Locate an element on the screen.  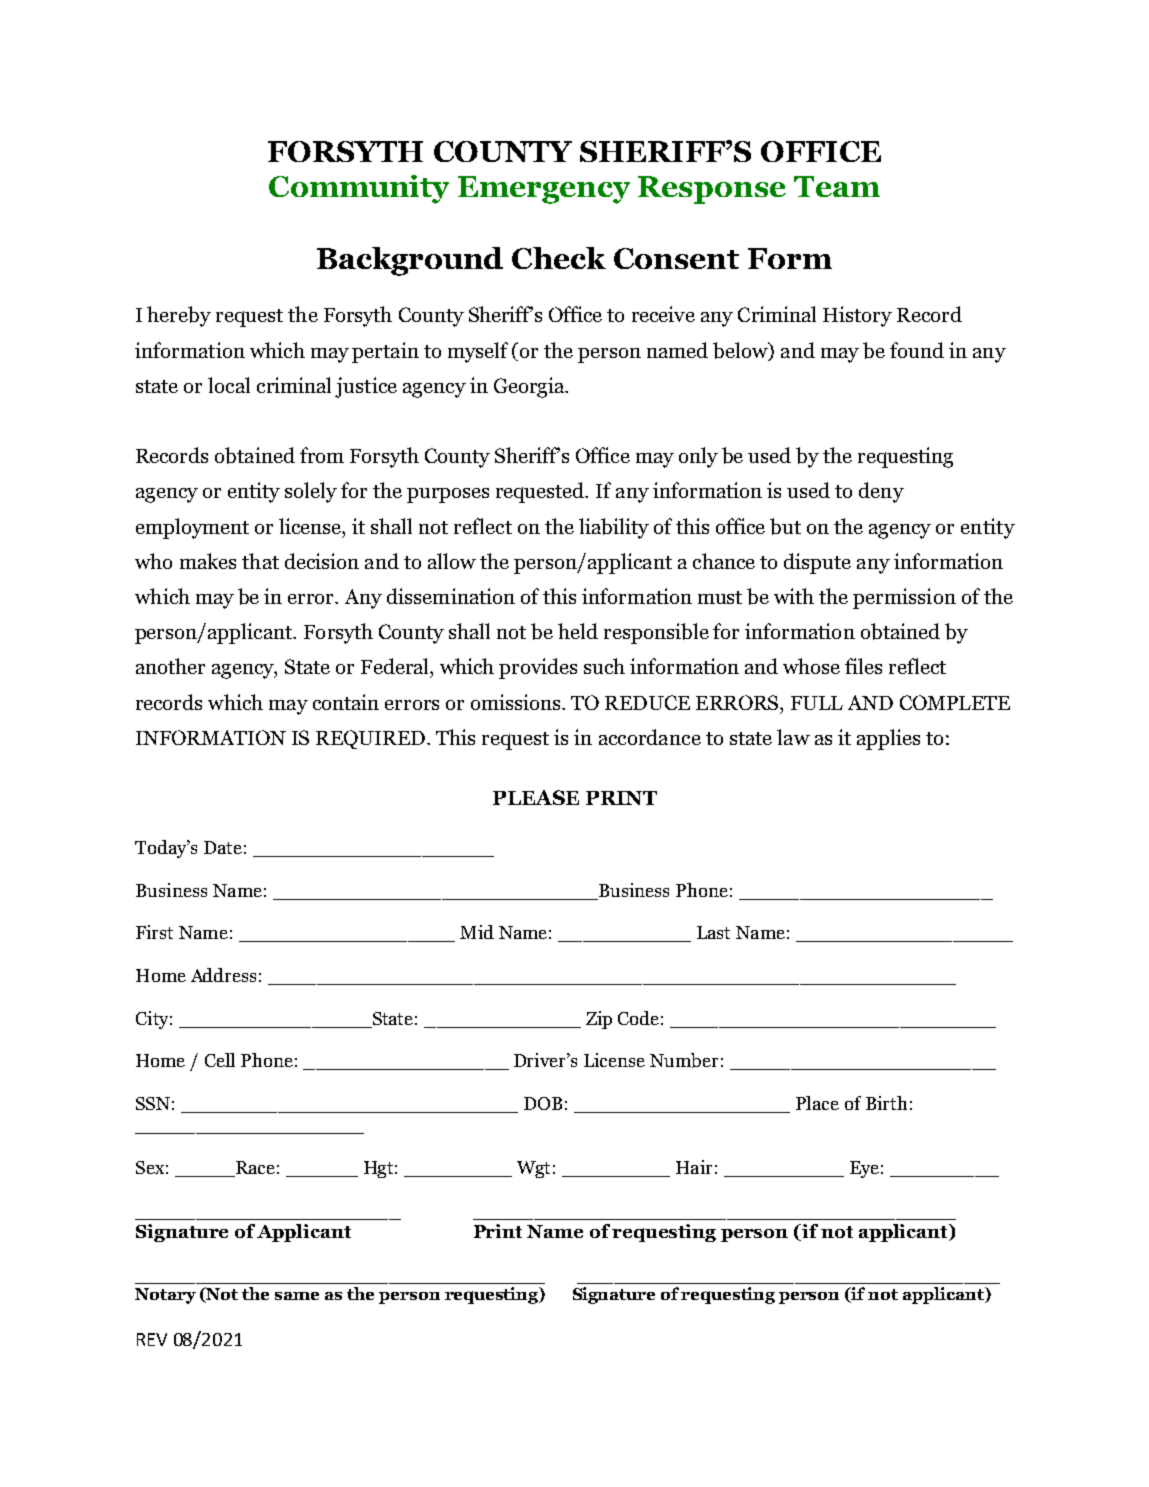
Date is located at coordinates (223, 847).
